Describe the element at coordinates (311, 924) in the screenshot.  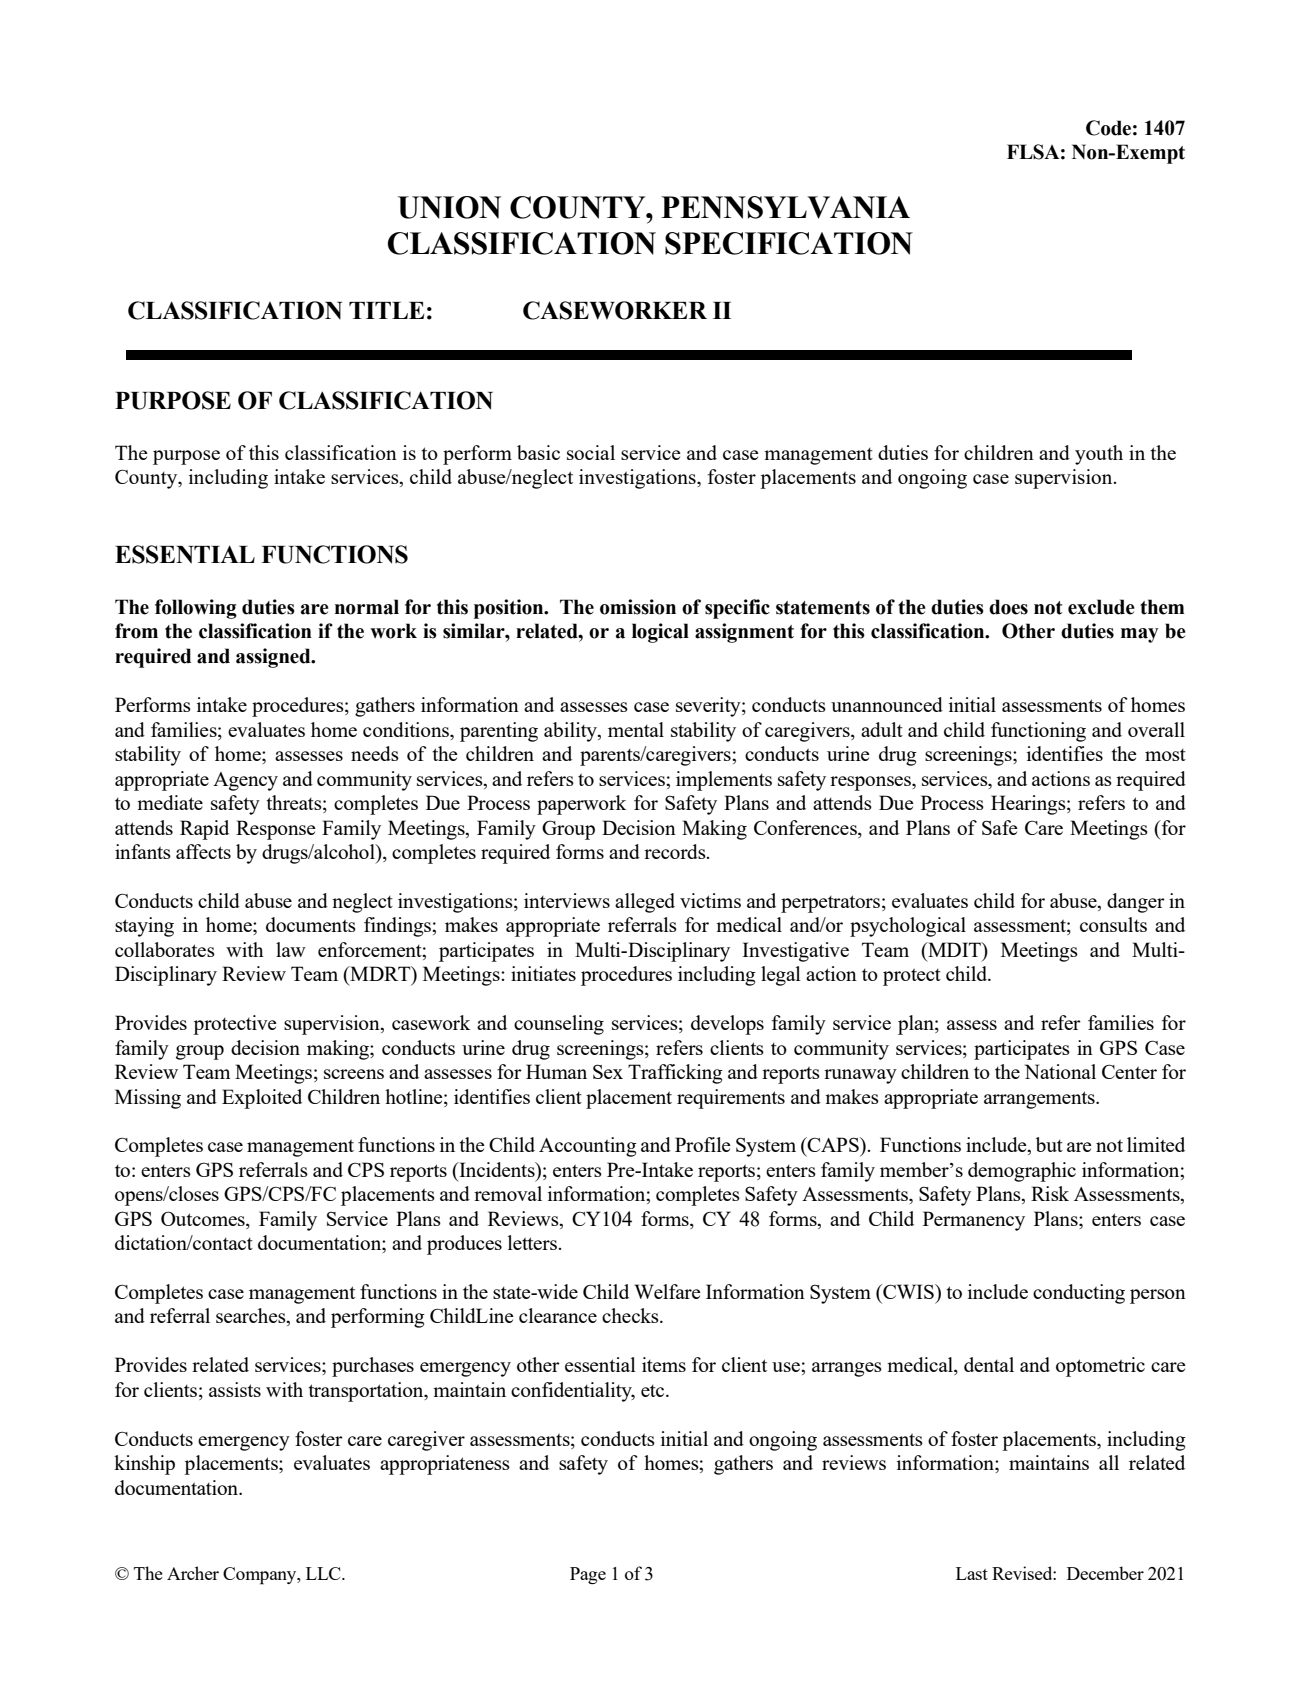
I see `documents` at that location.
